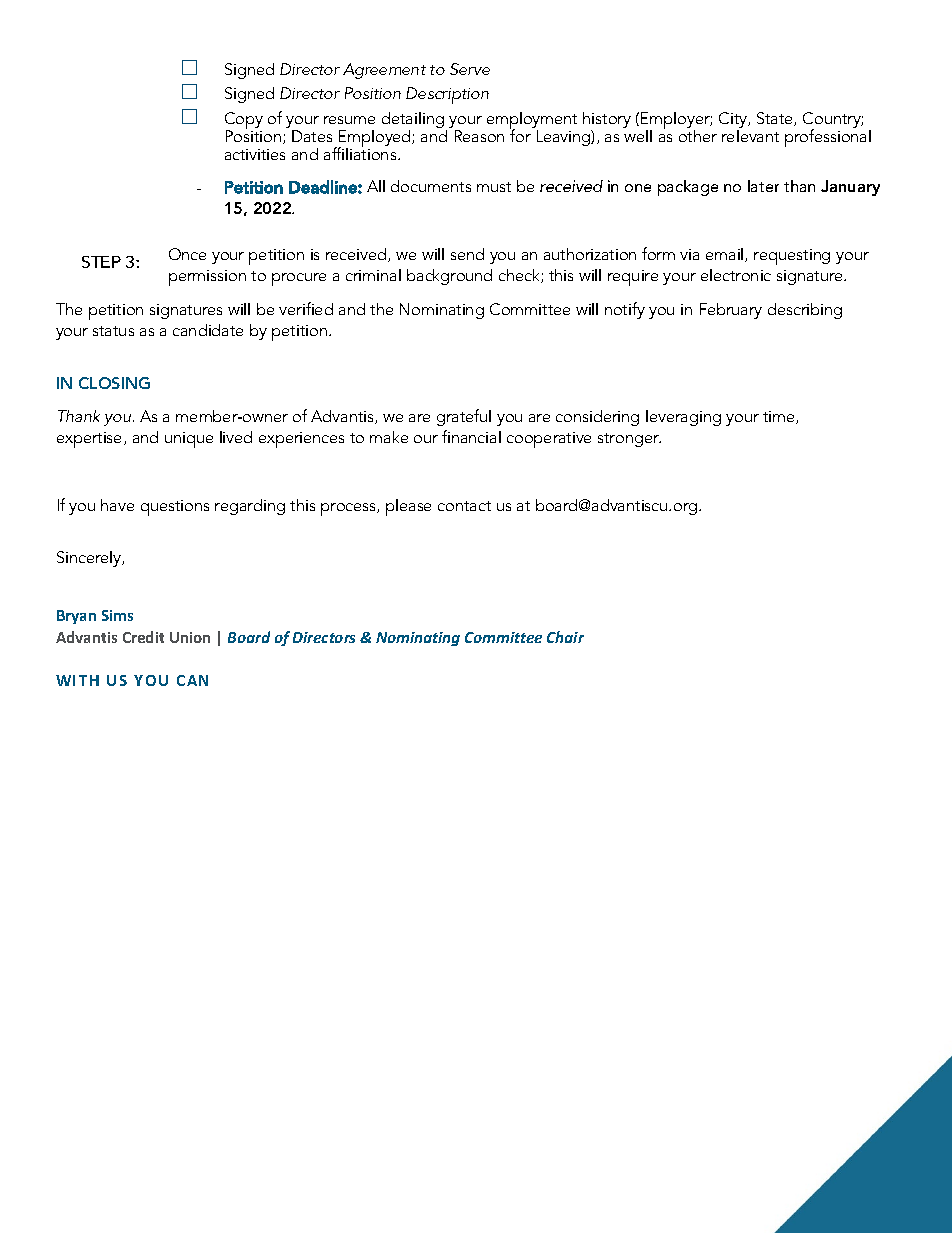 The width and height of the screenshot is (952, 1233). What do you see at coordinates (447, 95) in the screenshot?
I see `Description` at bounding box center [447, 95].
